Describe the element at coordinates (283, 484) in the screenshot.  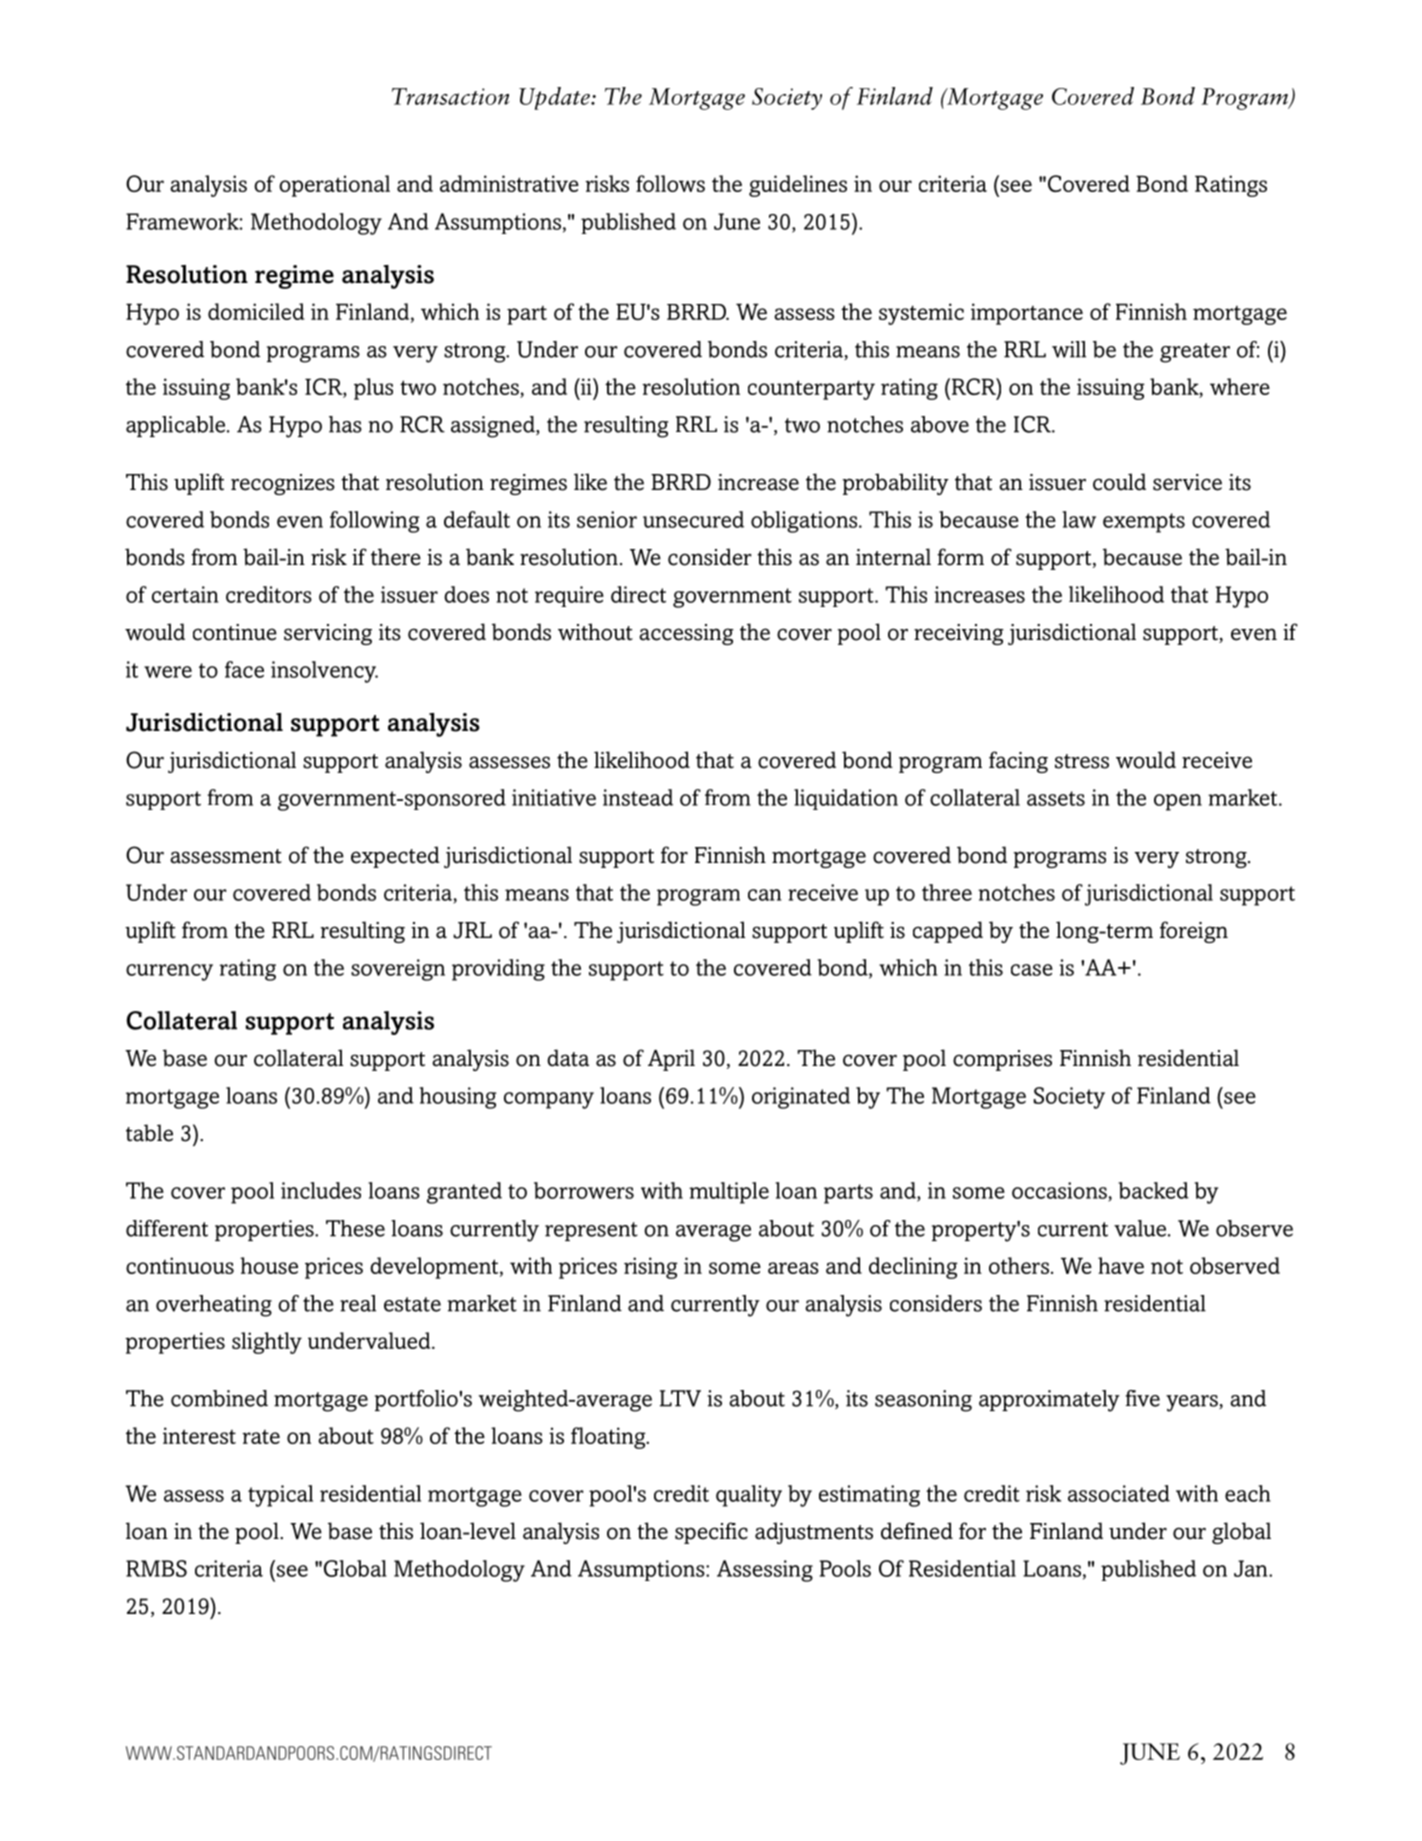
I see `recognizes` at that location.
